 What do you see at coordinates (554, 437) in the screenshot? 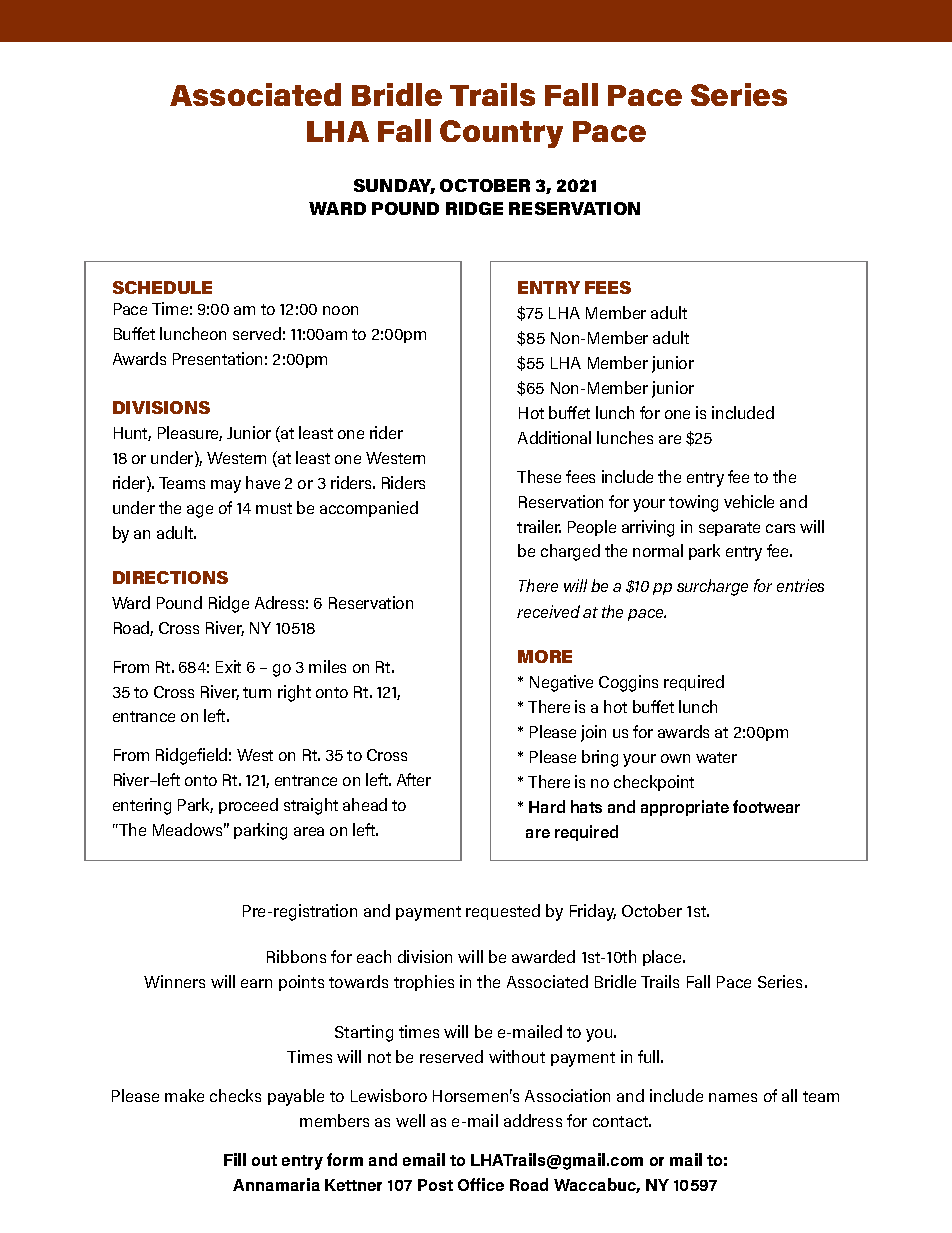
I see `Additional` at bounding box center [554, 437].
